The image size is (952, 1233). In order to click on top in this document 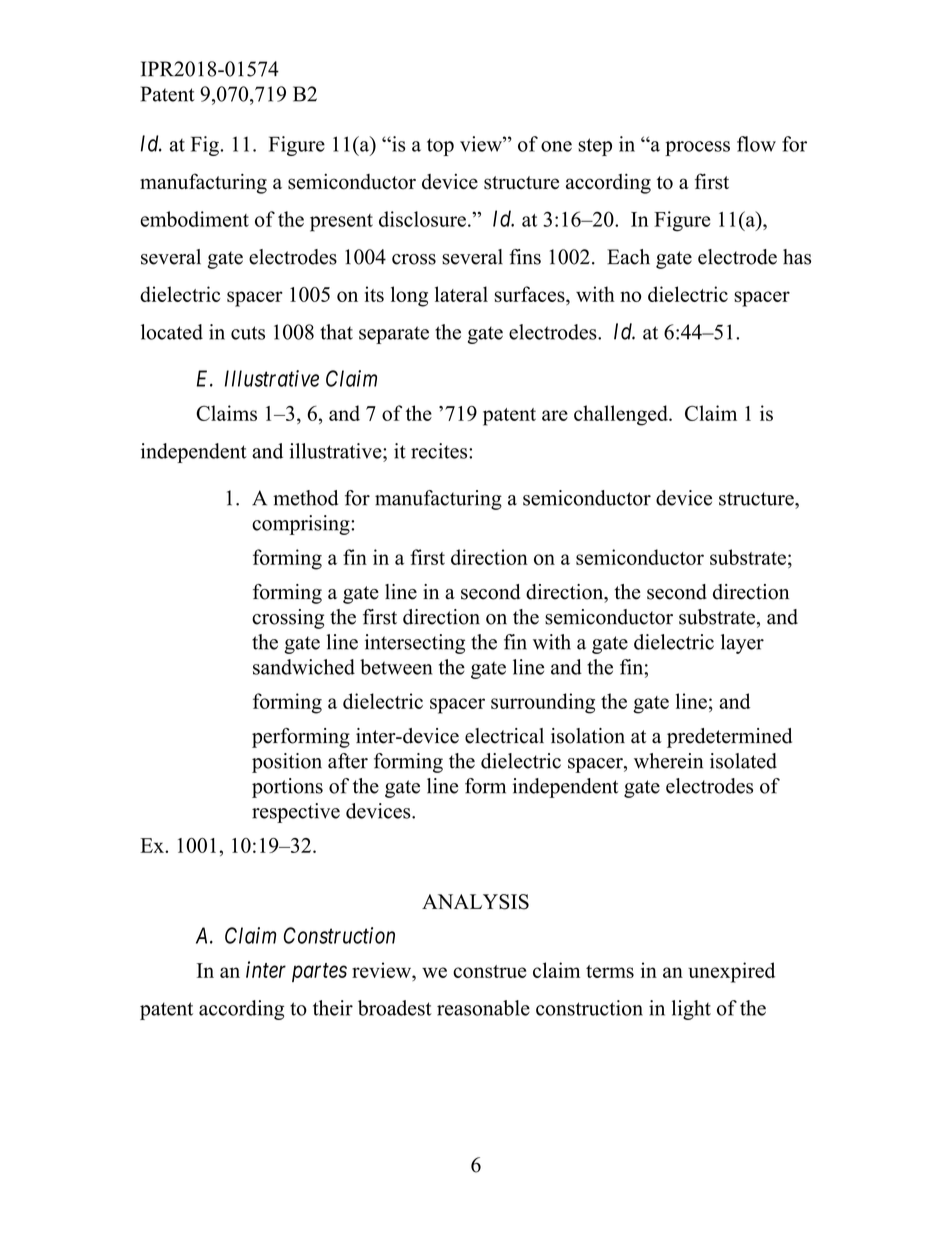, I will do `click(440, 147)`.
